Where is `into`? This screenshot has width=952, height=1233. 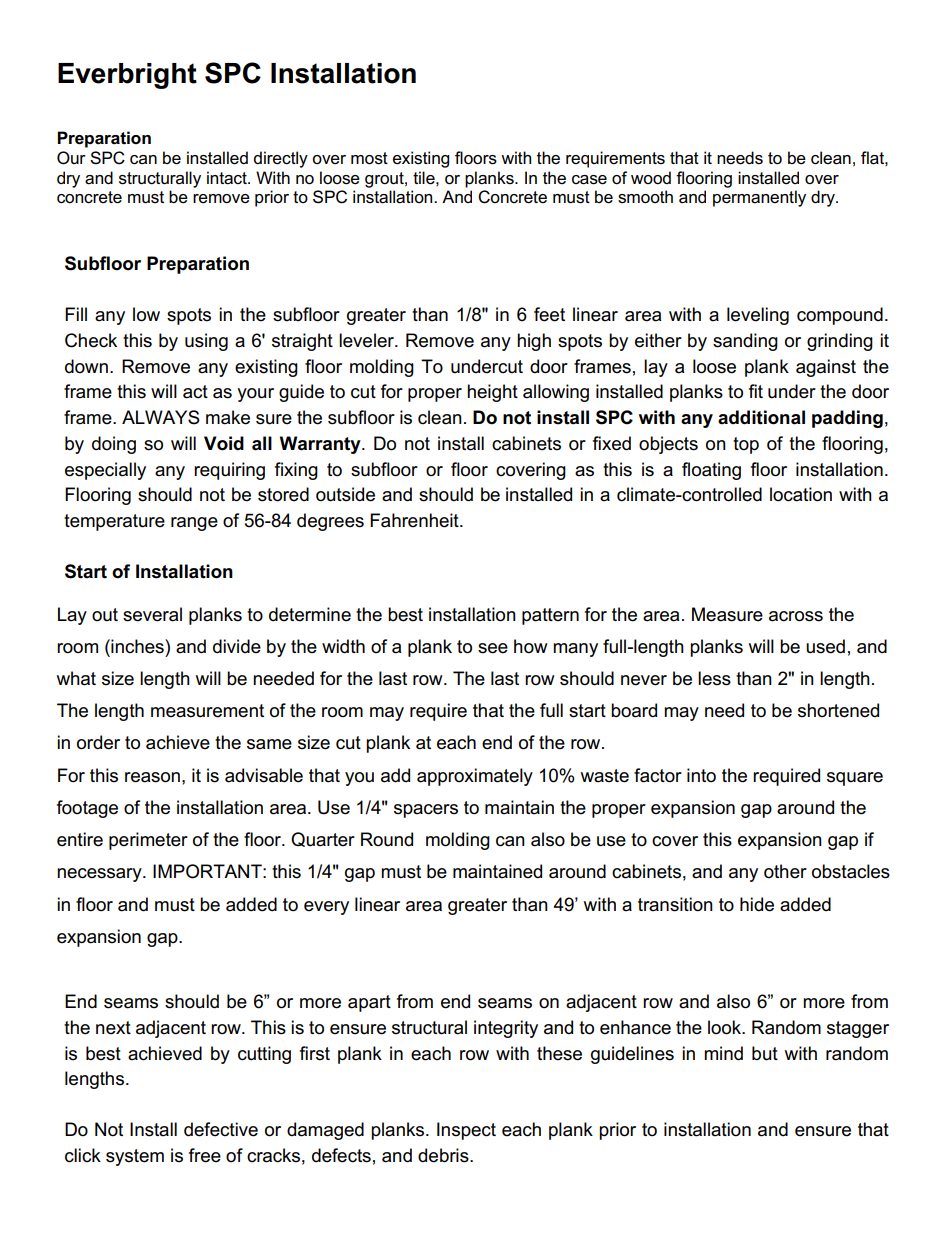
into is located at coordinates (701, 775).
